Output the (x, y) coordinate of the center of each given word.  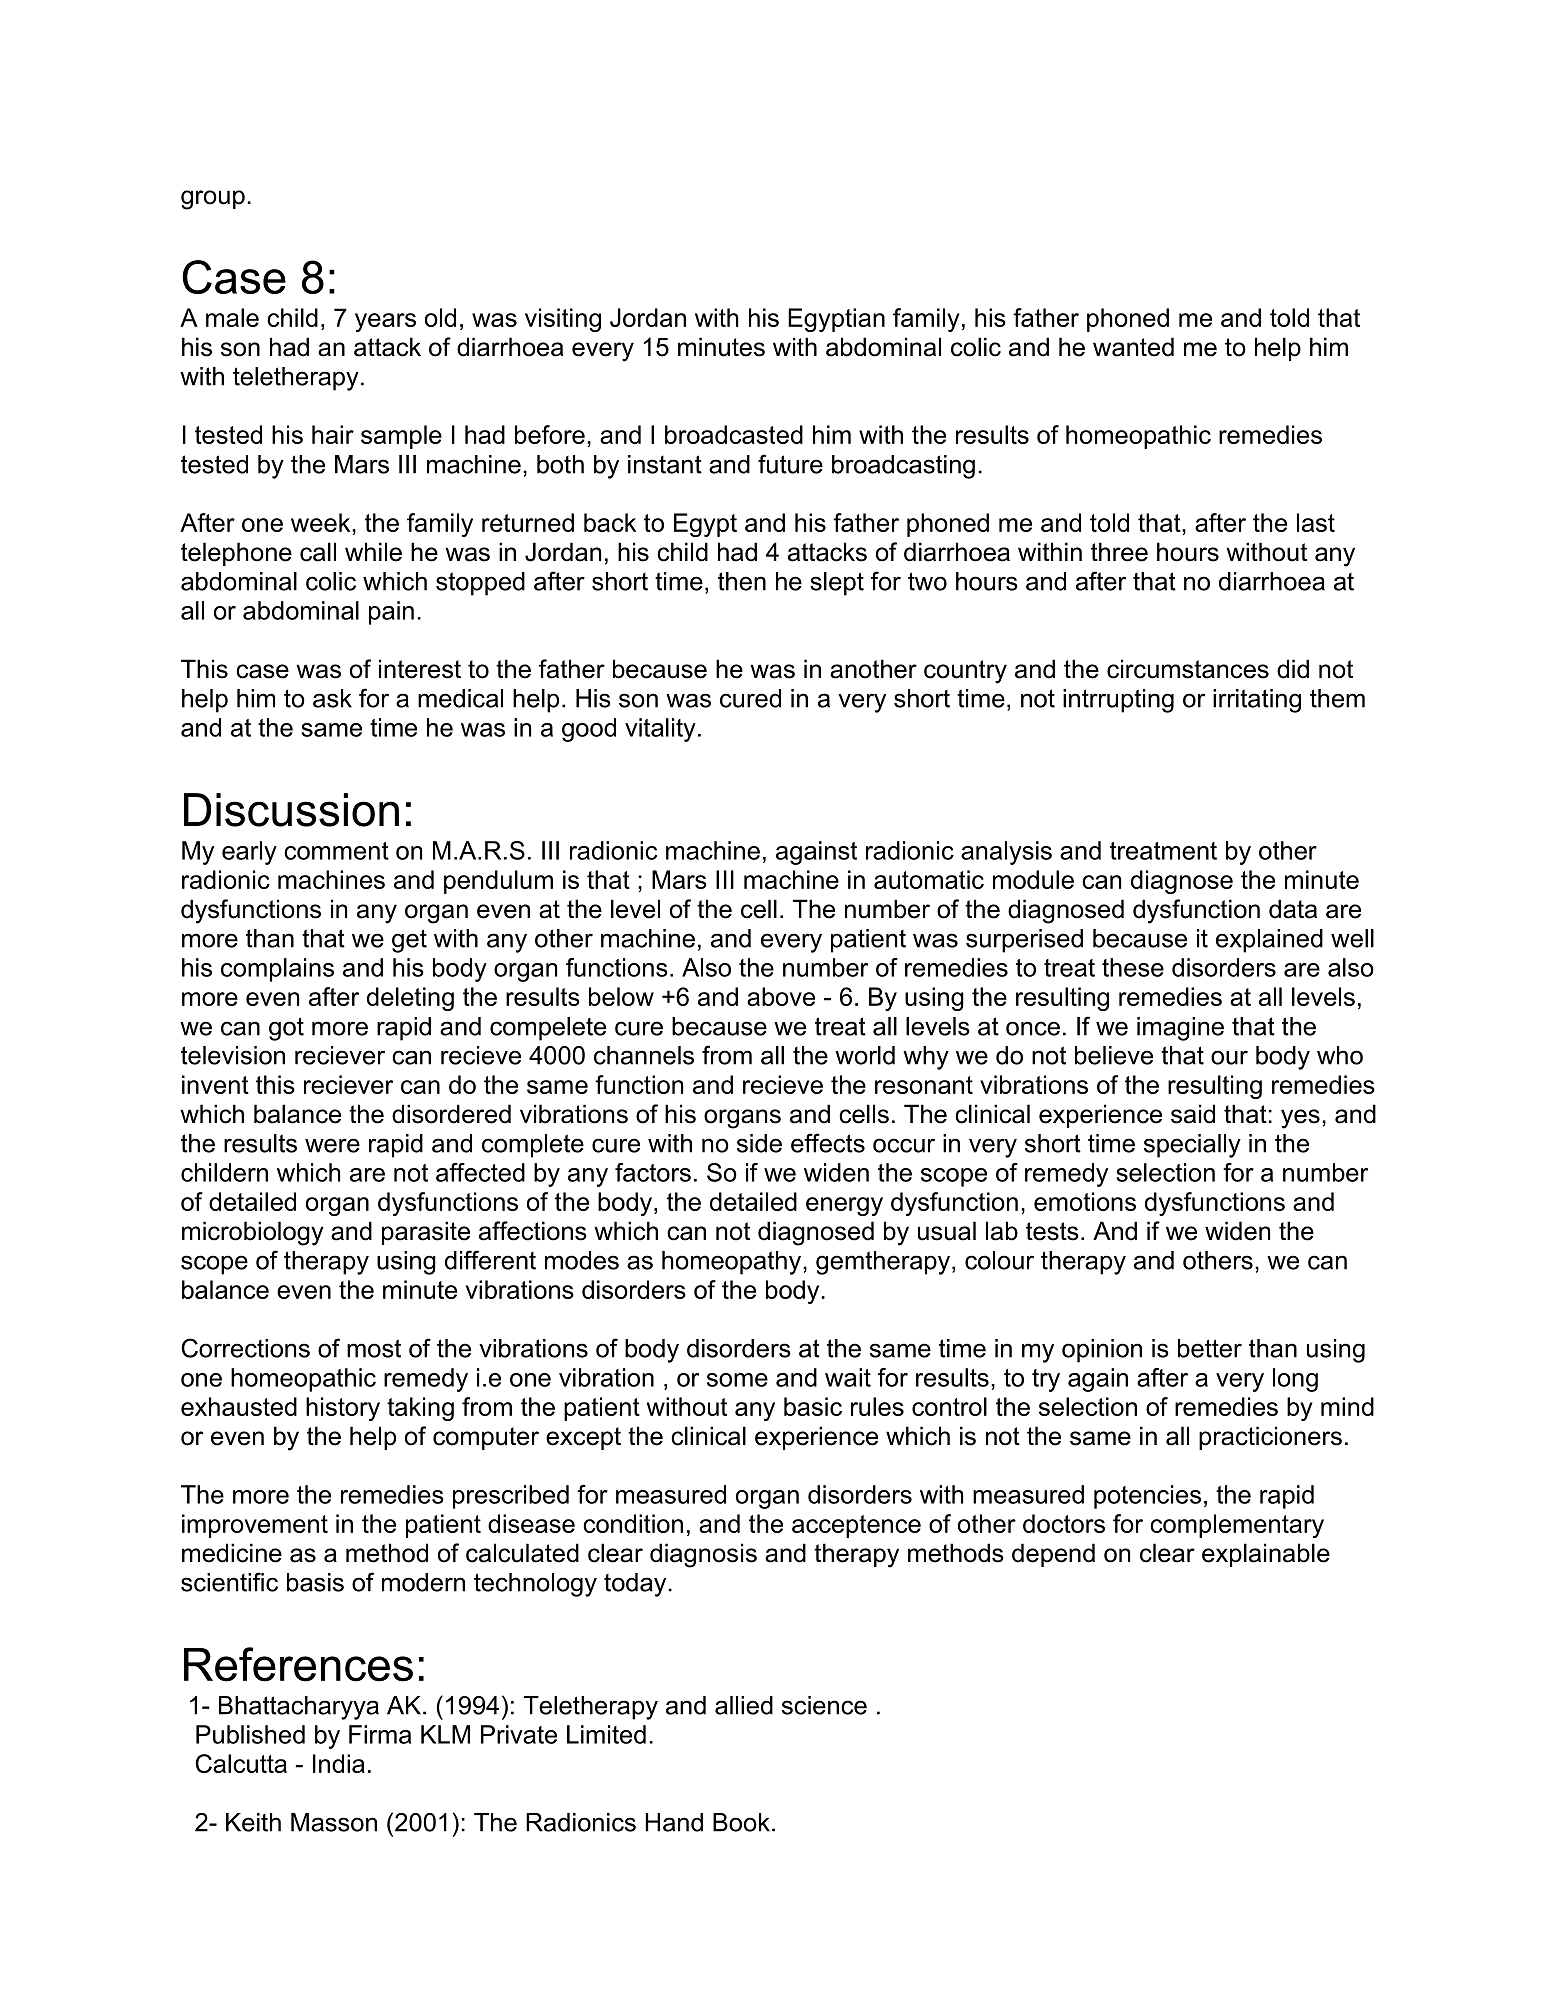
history (343, 1409)
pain (391, 613)
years (385, 322)
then (742, 581)
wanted (1133, 347)
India (339, 1763)
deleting (410, 999)
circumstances (1188, 669)
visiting (563, 320)
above (781, 996)
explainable (1266, 1555)
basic (813, 1406)
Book (741, 1822)
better (1210, 1348)
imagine (1180, 1029)
